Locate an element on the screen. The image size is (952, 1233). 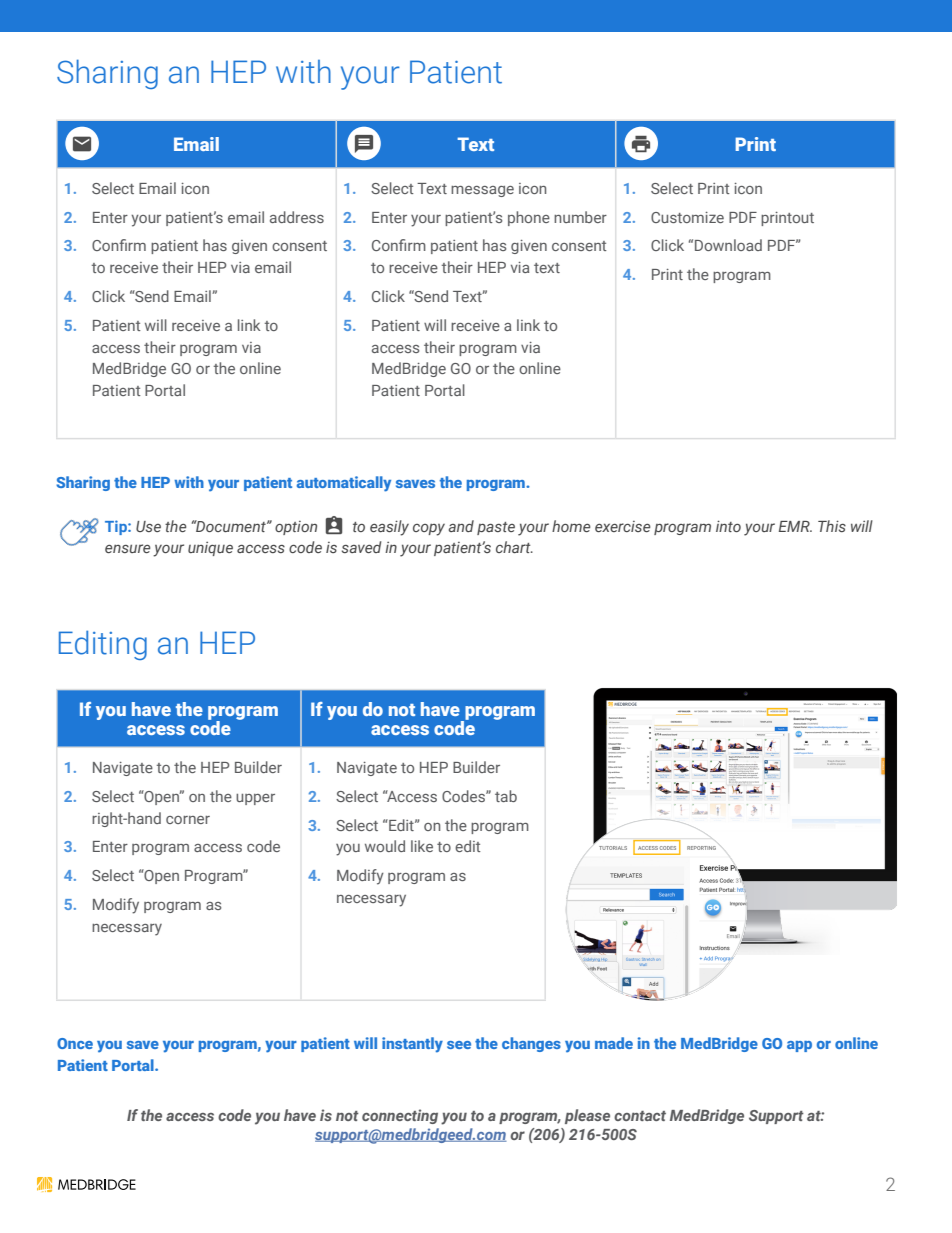
EMR is located at coordinates (795, 526).
